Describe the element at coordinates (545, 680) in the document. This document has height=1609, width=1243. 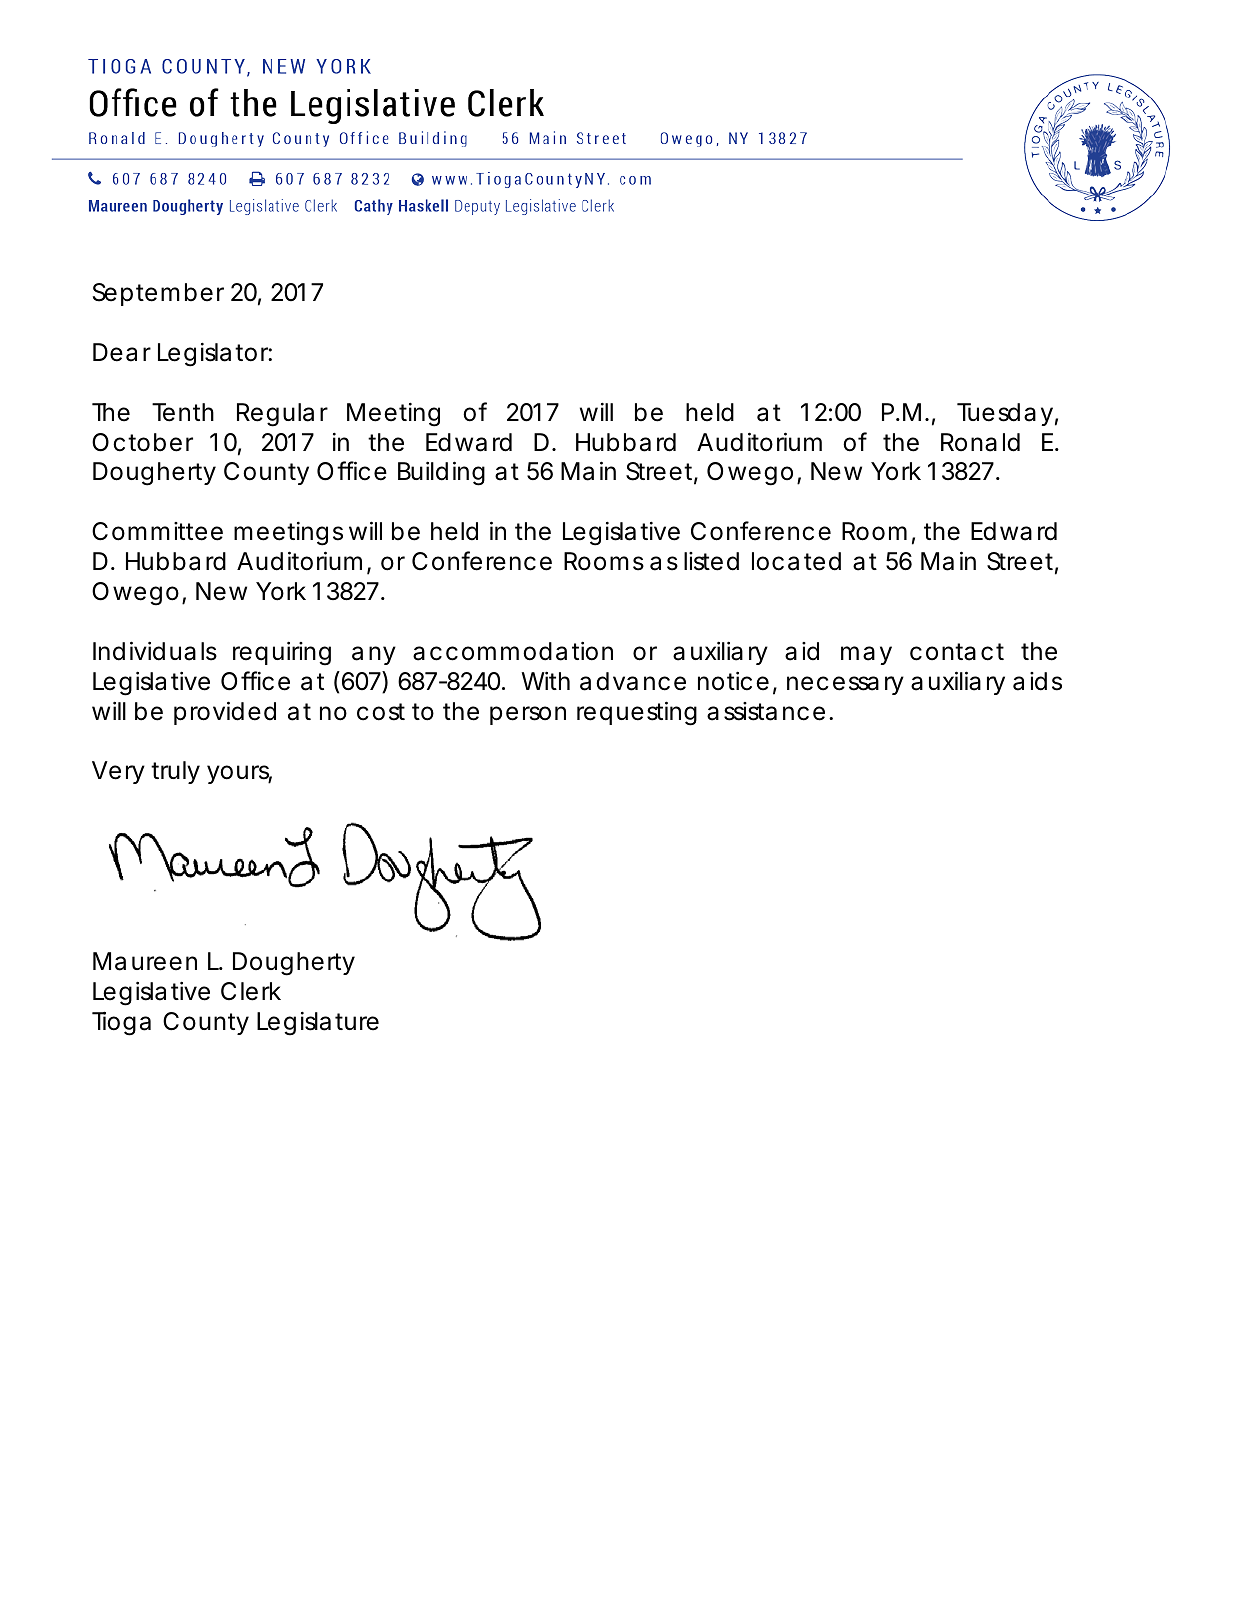
I see `With` at that location.
